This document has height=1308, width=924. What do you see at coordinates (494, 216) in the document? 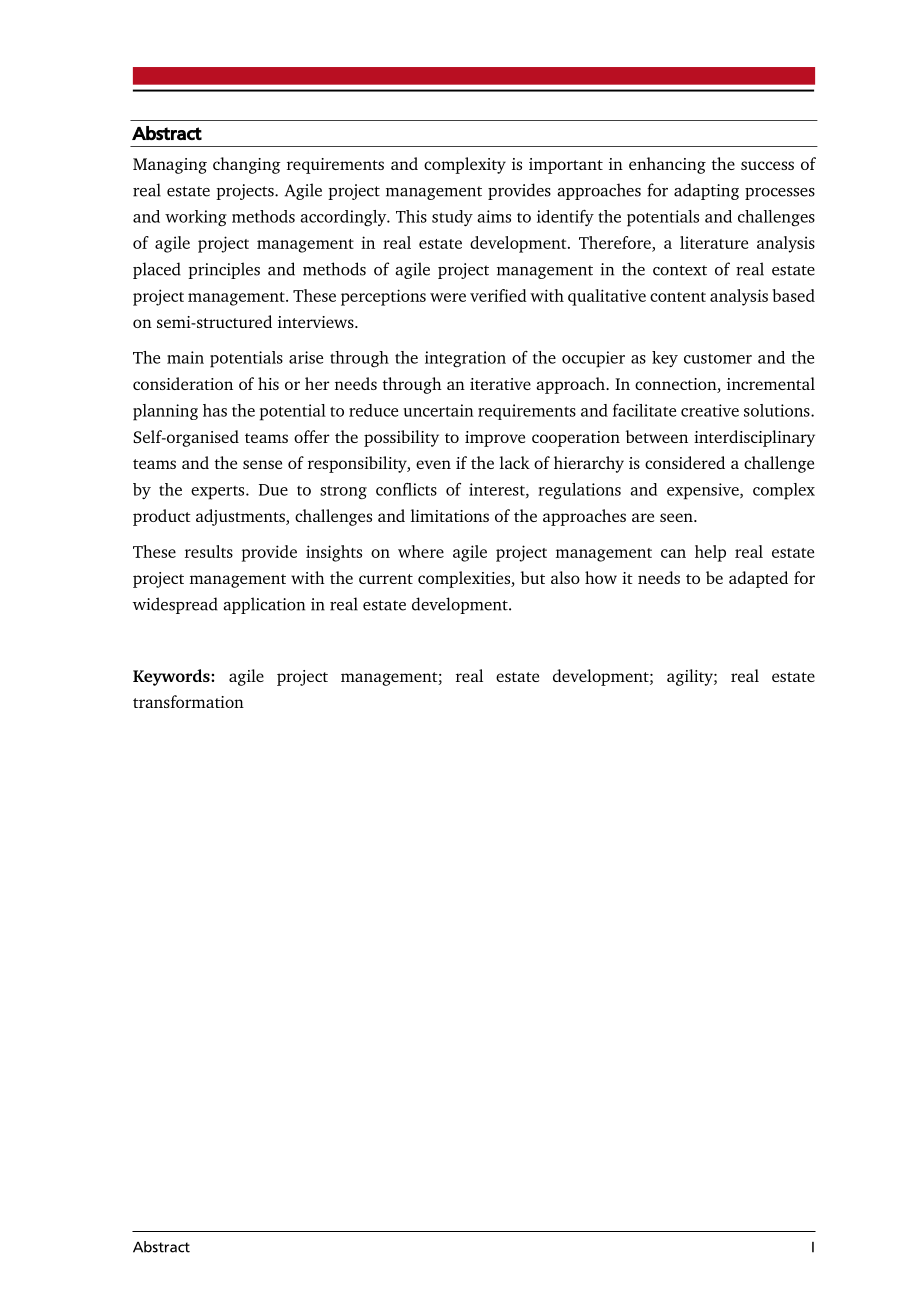
I see `aims` at bounding box center [494, 216].
